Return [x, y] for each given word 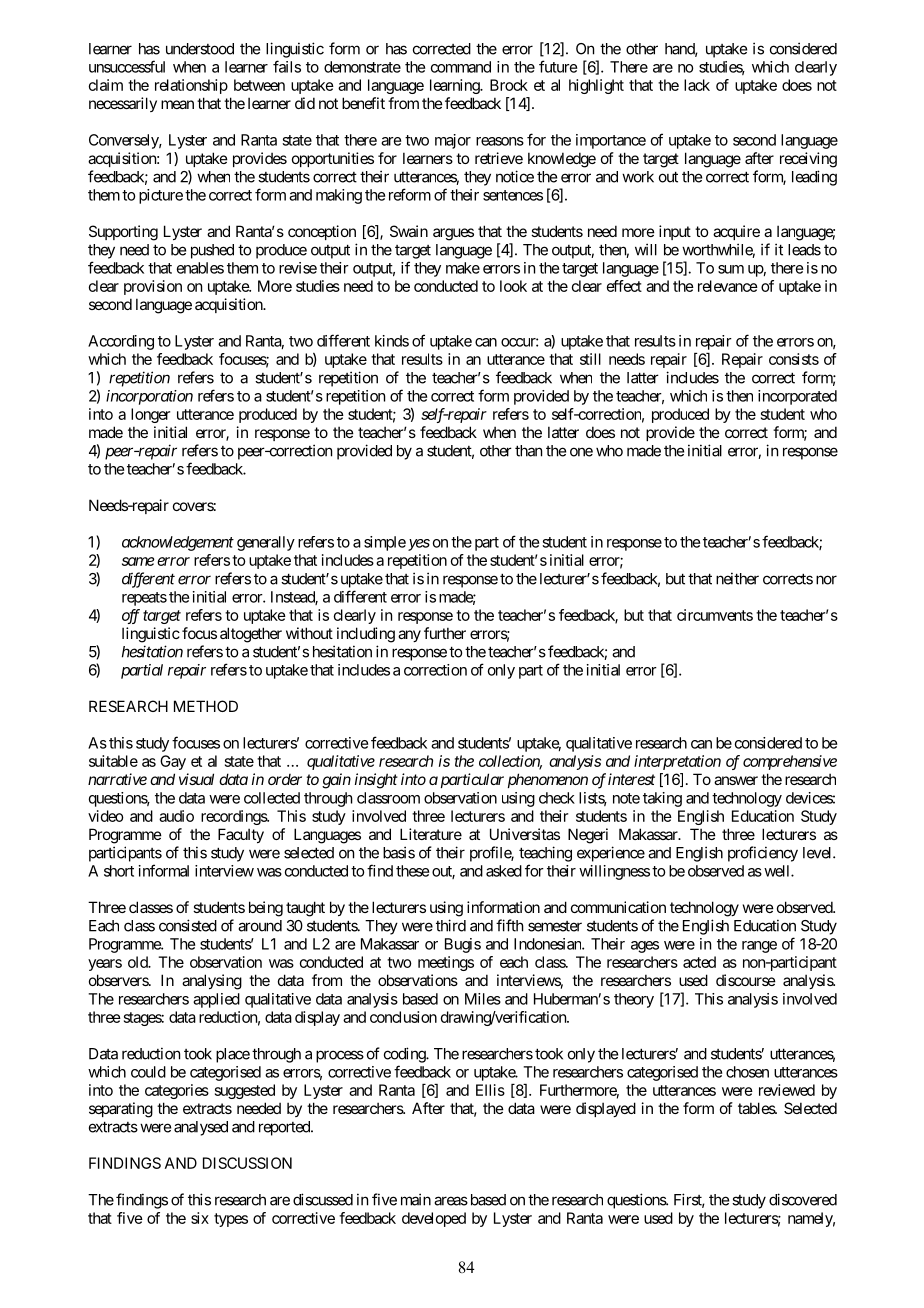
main [416, 1199]
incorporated [797, 397]
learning [455, 86]
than [528, 451]
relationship [191, 86]
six [200, 1218]
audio [176, 816]
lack [697, 85]
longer [150, 415]
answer [736, 780]
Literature [431, 834]
